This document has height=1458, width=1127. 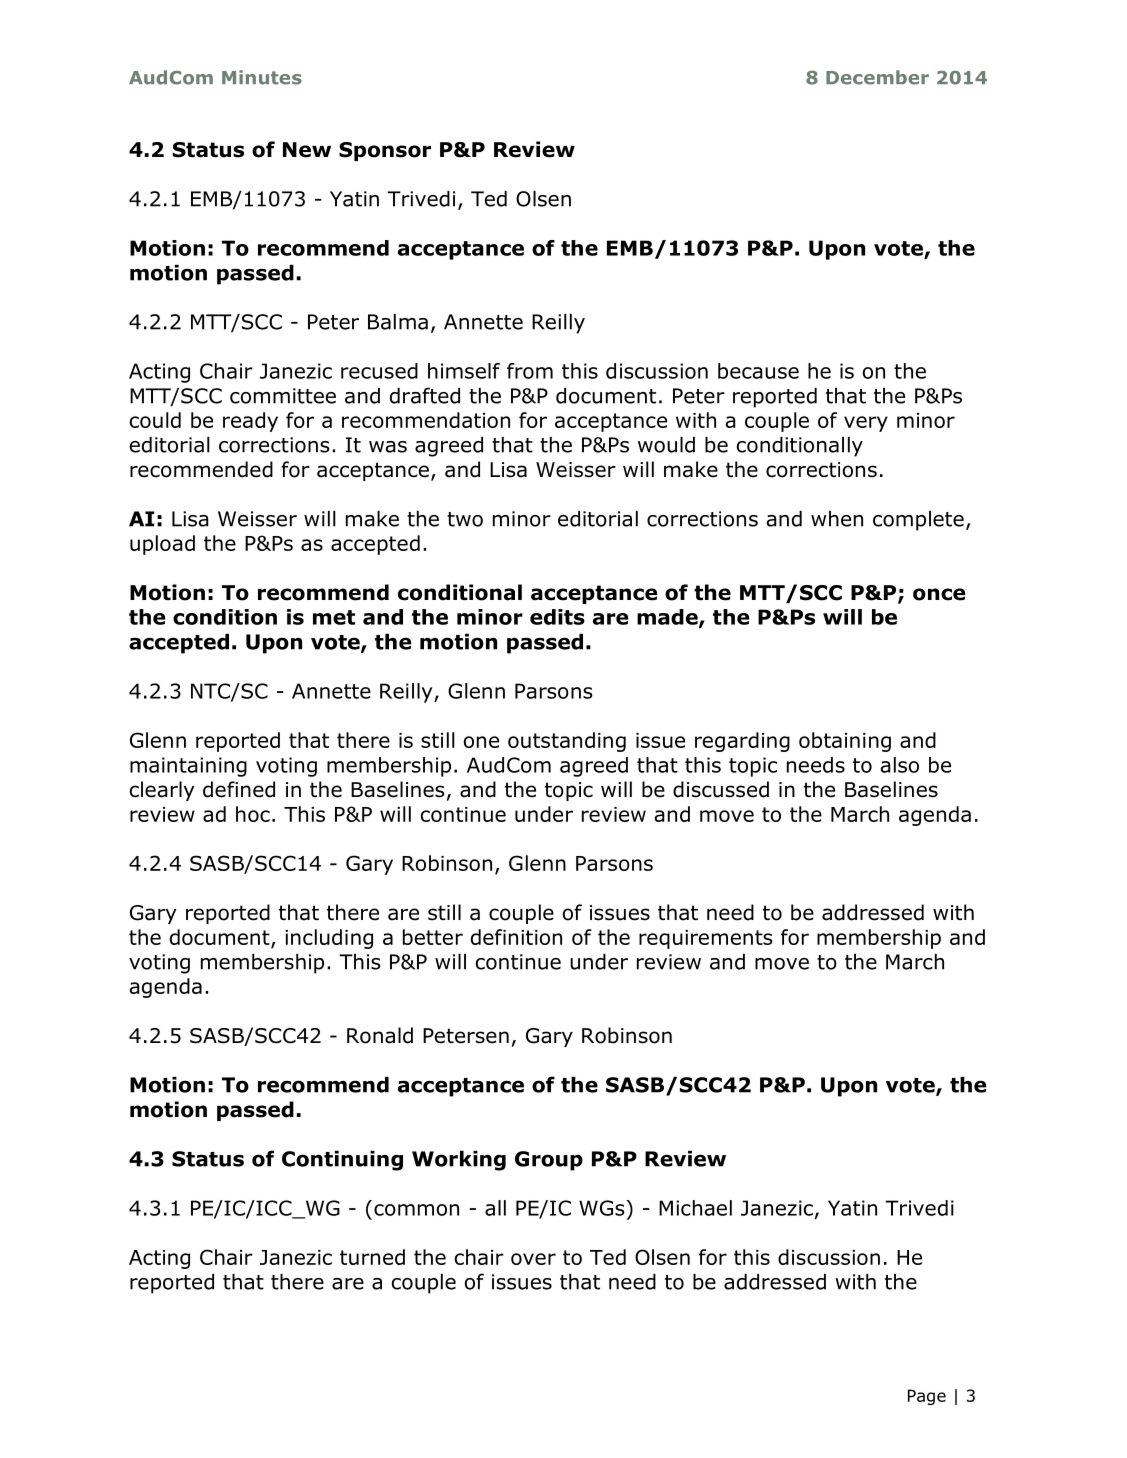 What do you see at coordinates (372, 1257) in the document?
I see `turned` at bounding box center [372, 1257].
